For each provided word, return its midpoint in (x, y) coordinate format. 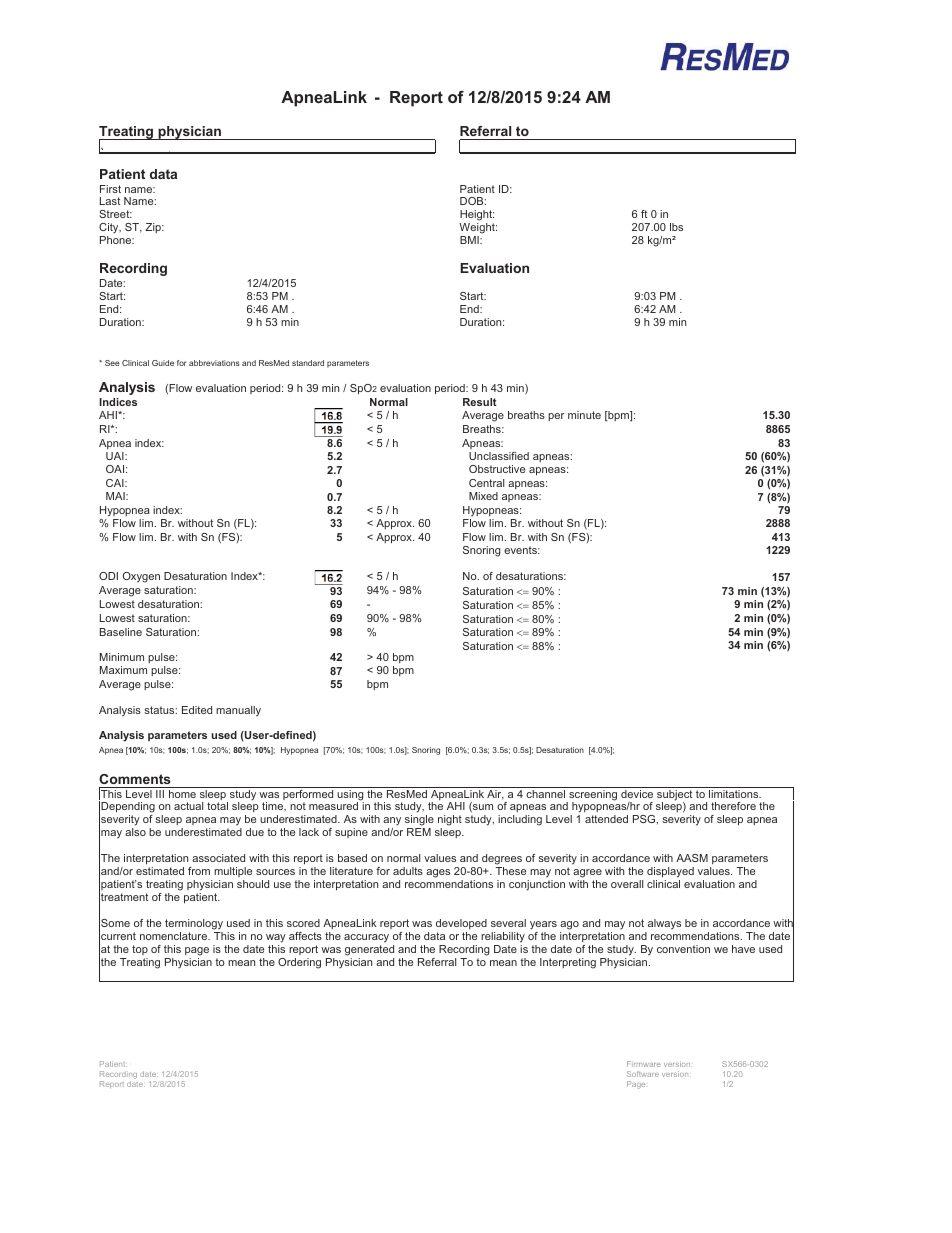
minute (584, 415)
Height (476, 217)
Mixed (483, 496)
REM (419, 832)
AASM (692, 858)
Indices (118, 402)
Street (115, 214)
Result (480, 402)
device (637, 792)
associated (218, 858)
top (140, 950)
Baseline (121, 632)
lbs (676, 227)
